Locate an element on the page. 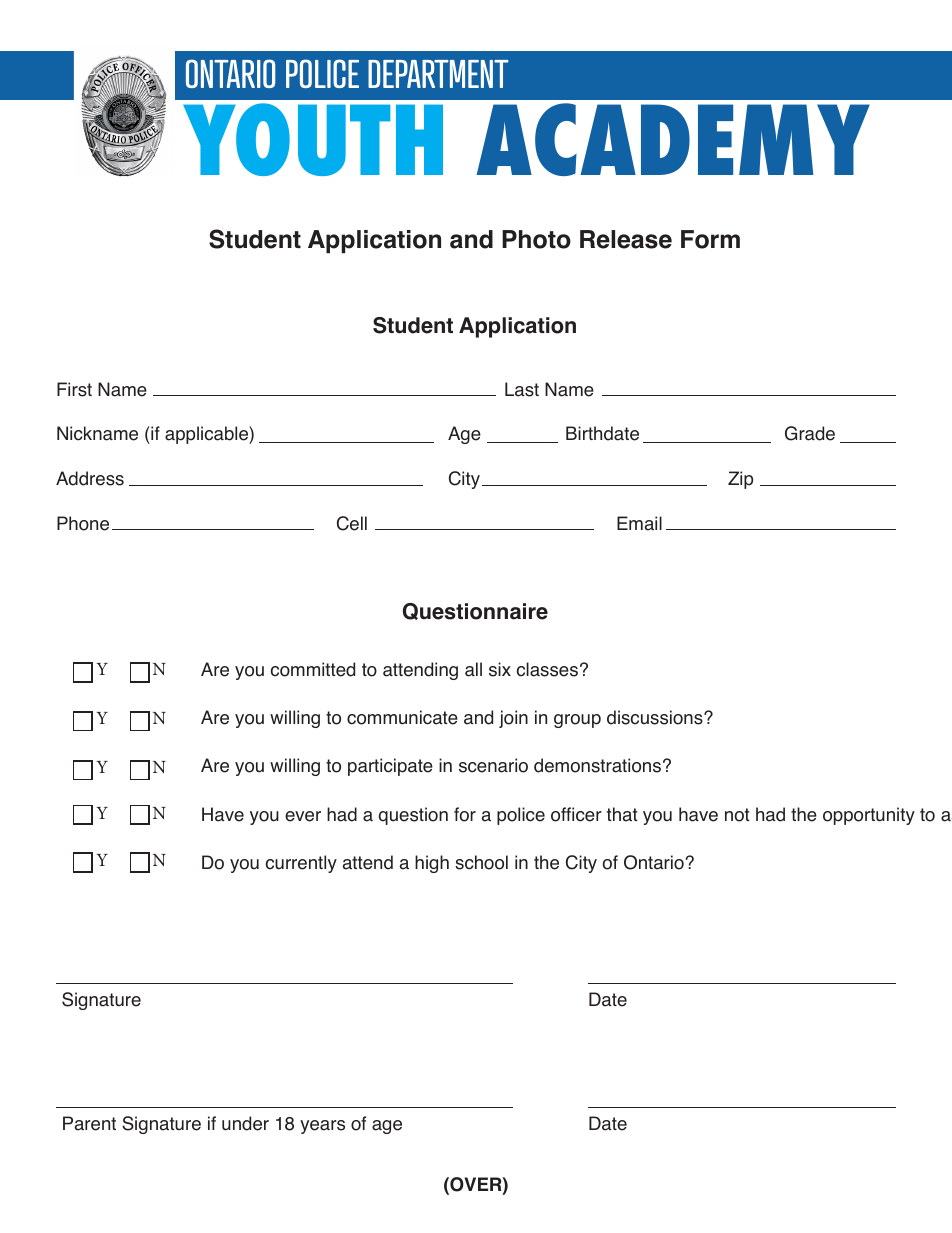 This document has width=952, height=1233. First is located at coordinates (74, 389).
